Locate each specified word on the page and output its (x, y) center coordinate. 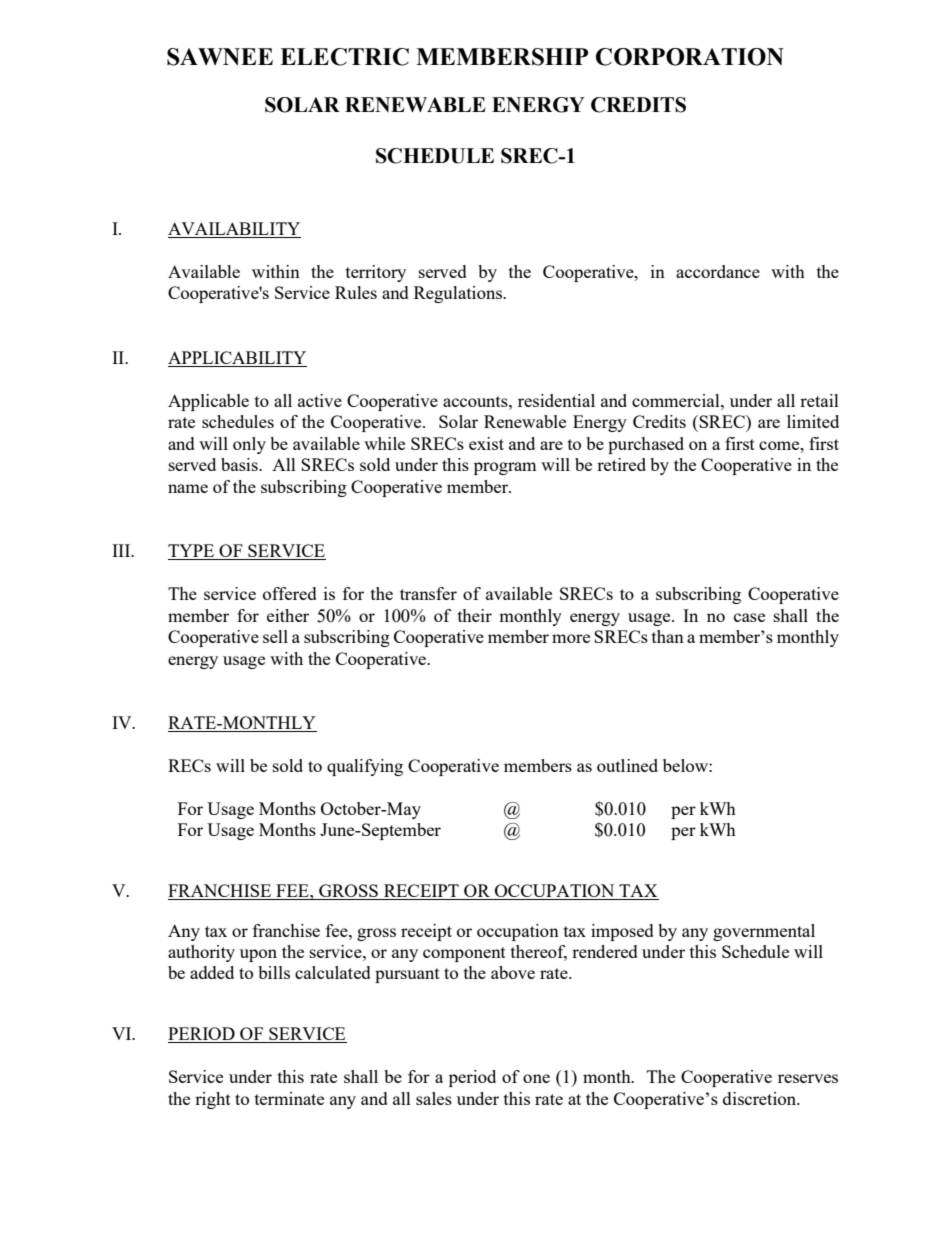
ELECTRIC (344, 57)
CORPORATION (690, 57)
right (213, 1100)
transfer (428, 593)
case (749, 617)
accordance (718, 271)
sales (434, 1098)
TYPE (192, 552)
